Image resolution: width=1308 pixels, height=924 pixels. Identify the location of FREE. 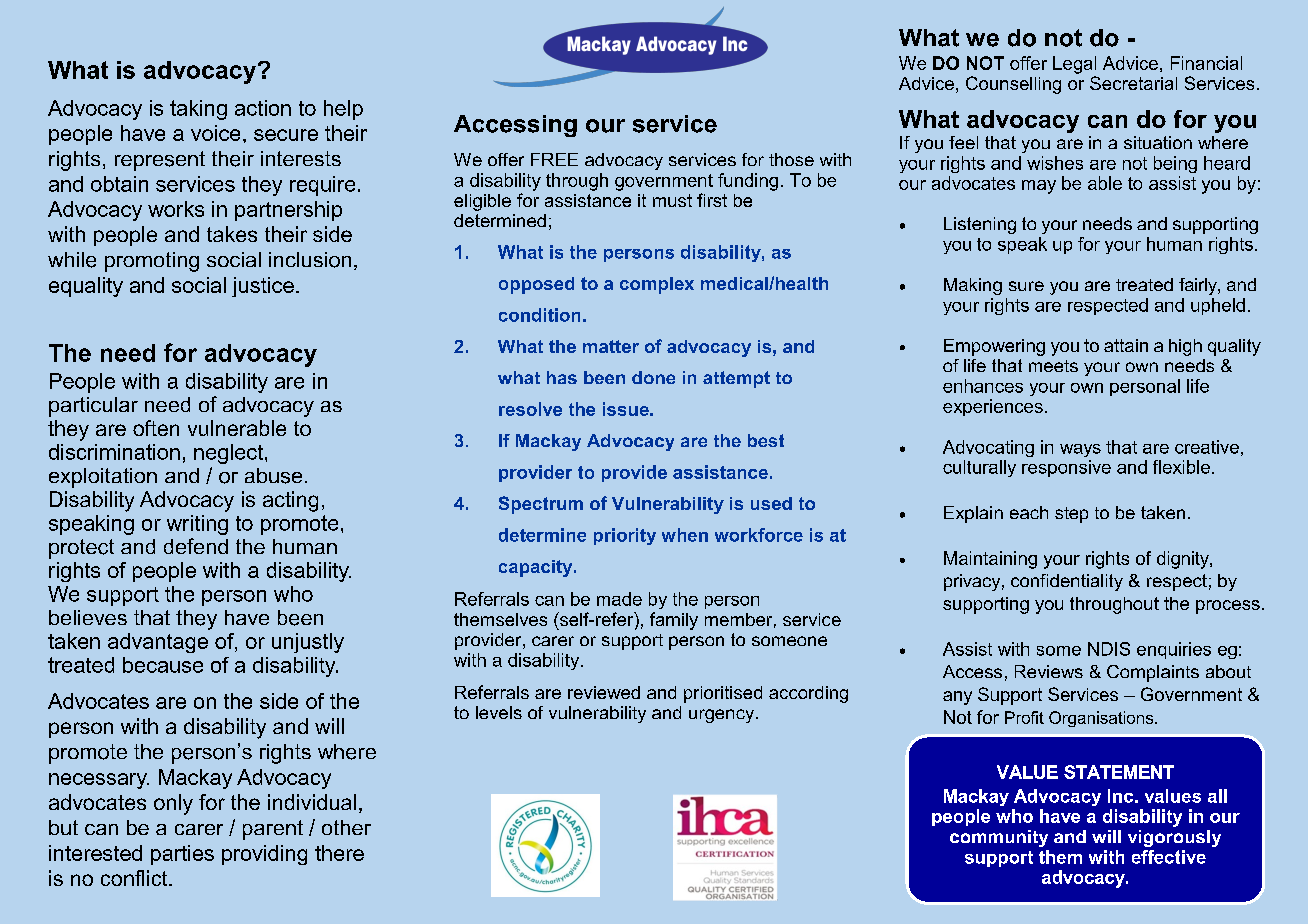
(554, 159).
